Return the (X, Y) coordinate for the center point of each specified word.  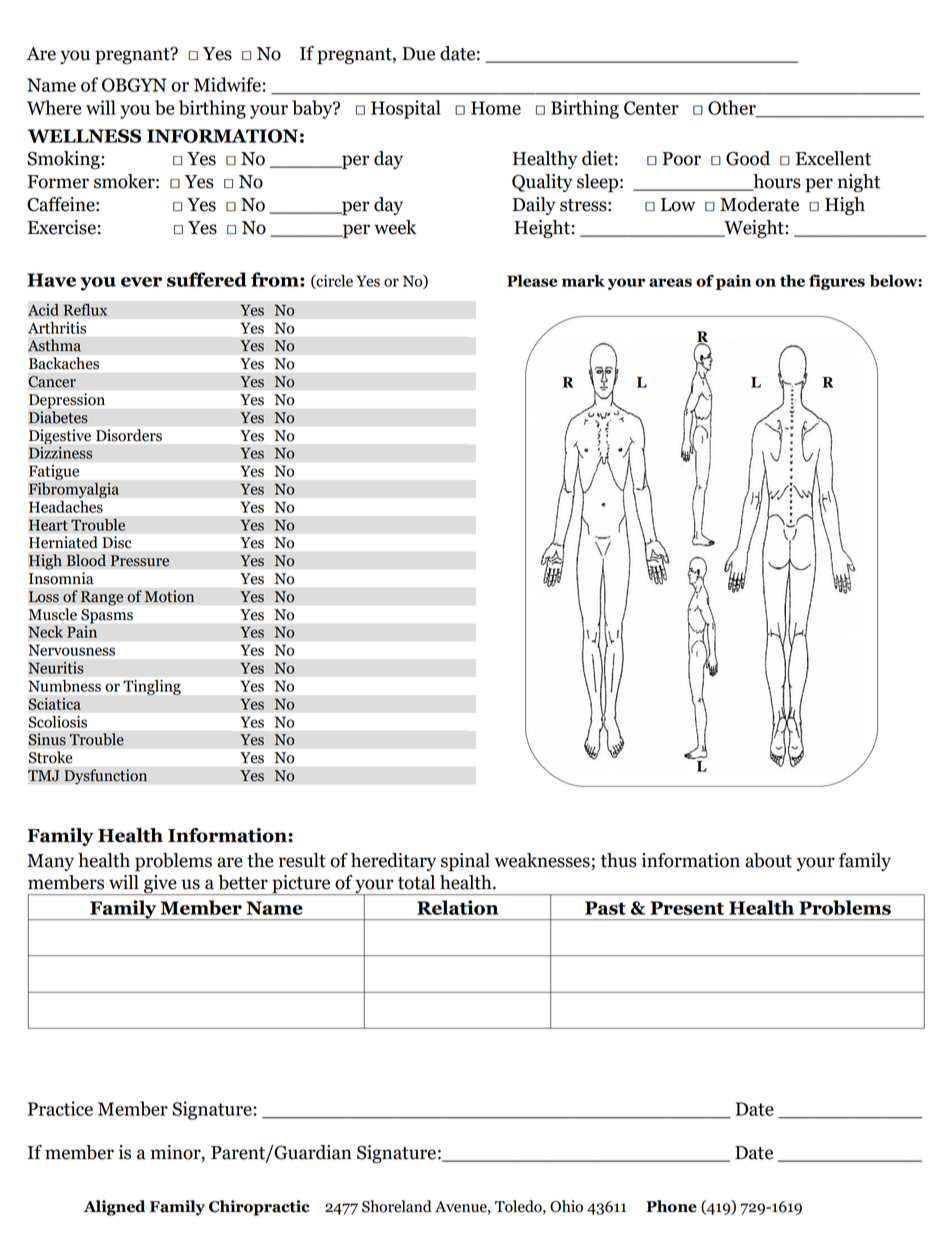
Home (496, 108)
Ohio (566, 1206)
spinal (465, 862)
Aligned (115, 1208)
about (768, 860)
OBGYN (134, 85)
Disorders (129, 435)
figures (837, 282)
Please (532, 281)
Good (748, 158)
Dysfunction (105, 777)
